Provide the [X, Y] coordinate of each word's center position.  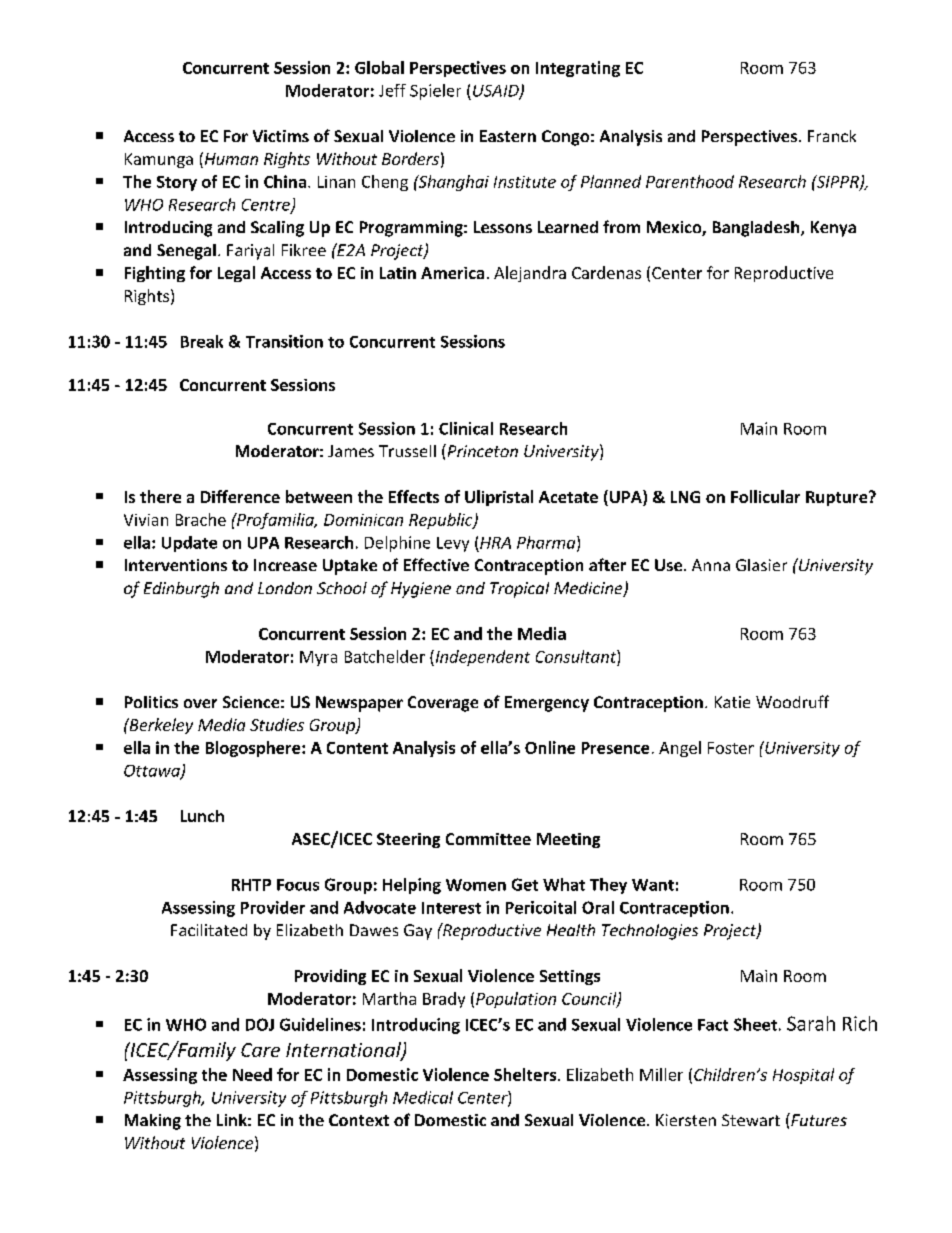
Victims [281, 136]
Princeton [481, 450]
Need [252, 1074]
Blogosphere [254, 749]
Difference [240, 496]
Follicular [765, 496]
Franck [832, 136]
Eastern [508, 136]
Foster [731, 748]
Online [550, 747]
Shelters [526, 1074]
